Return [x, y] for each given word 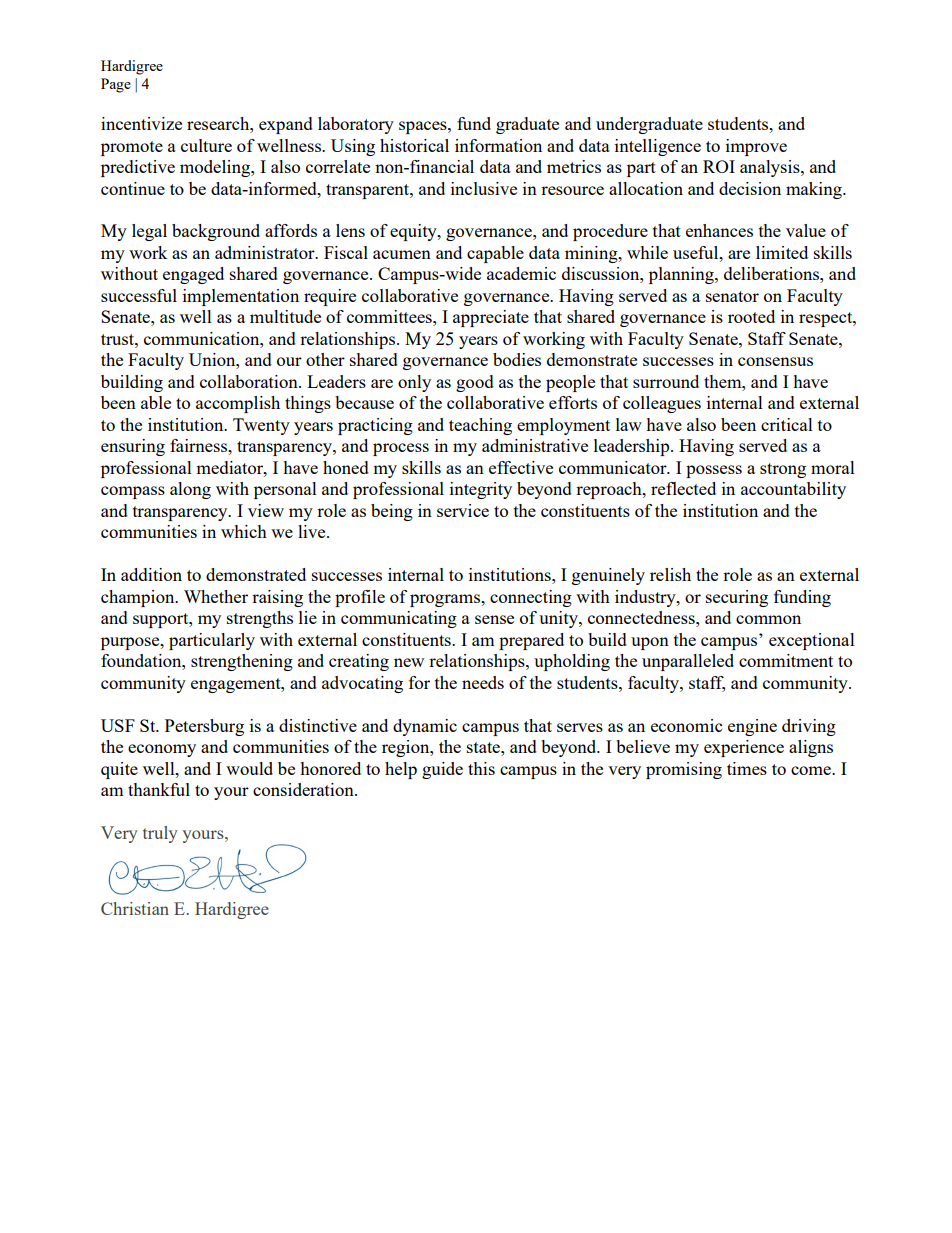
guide [442, 770]
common [768, 619]
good [475, 383]
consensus [775, 361]
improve [756, 147]
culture [206, 145]
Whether [216, 596]
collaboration [250, 381]
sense [494, 619]
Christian [135, 908]
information [498, 145]
